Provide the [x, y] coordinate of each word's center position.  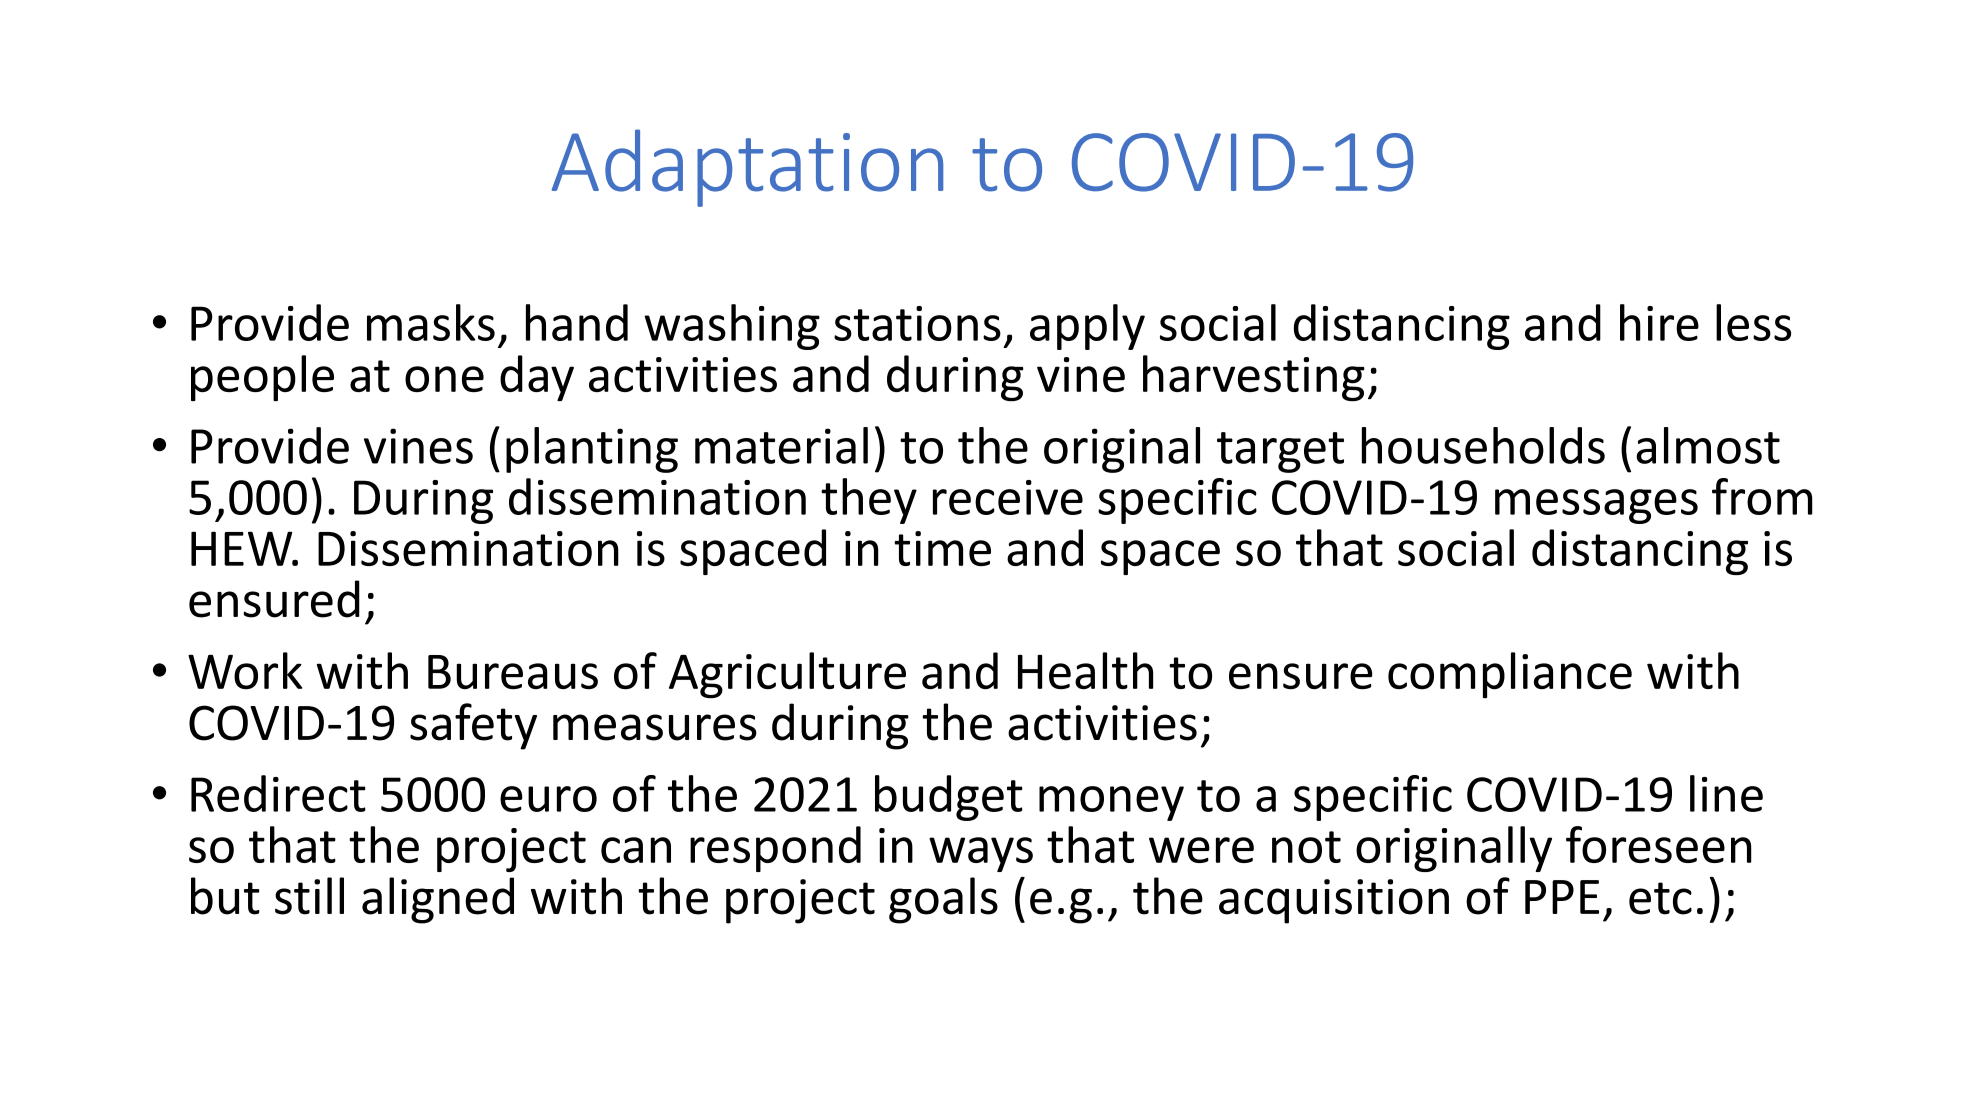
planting [592, 450]
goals [943, 900]
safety [473, 726]
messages [1596, 506]
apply [1087, 327]
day [537, 378]
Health [1085, 670]
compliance [1510, 675]
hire [1659, 322]
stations [917, 323]
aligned [438, 900]
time [942, 548]
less [1753, 322]
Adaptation [747, 168]
